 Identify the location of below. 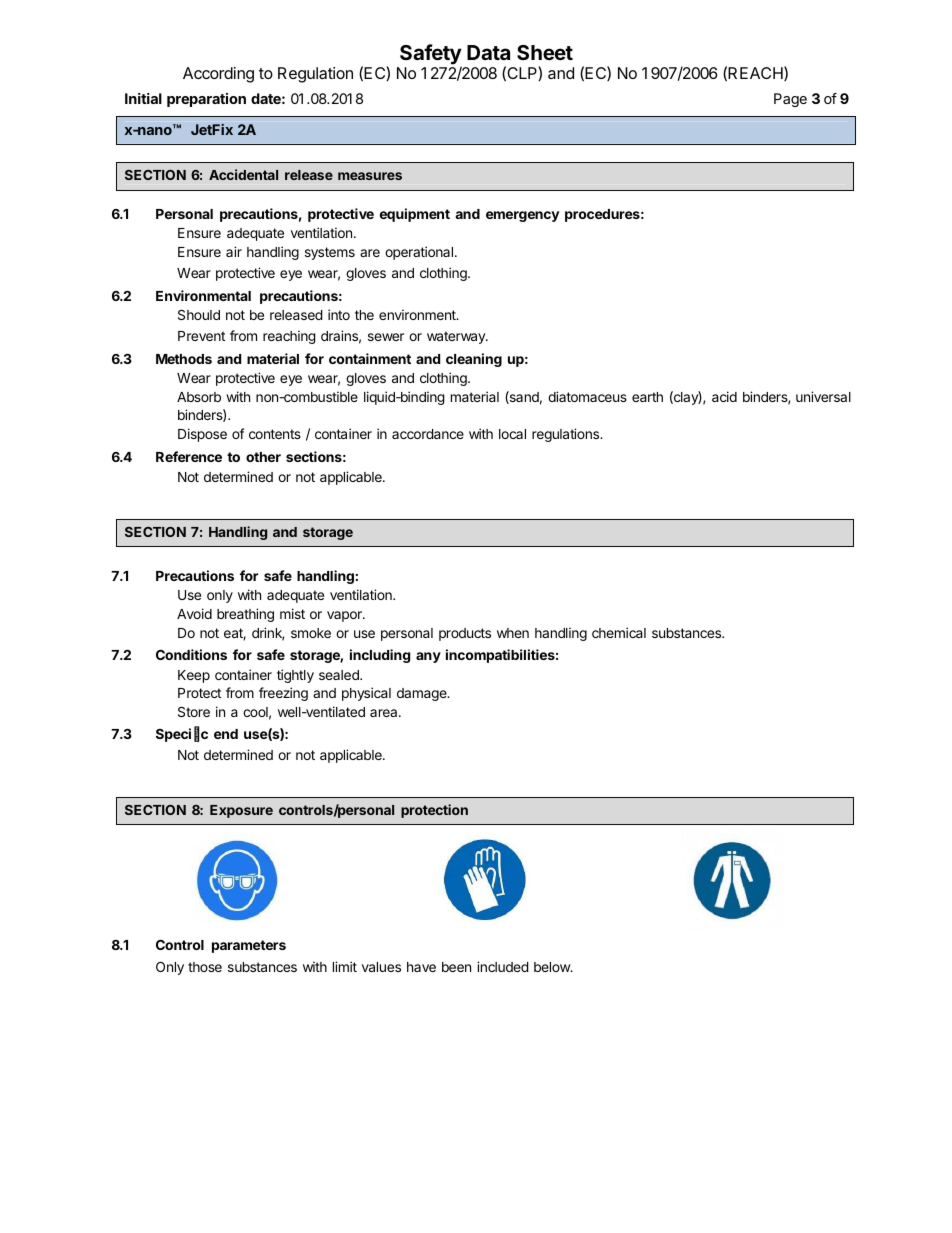
(553, 967).
